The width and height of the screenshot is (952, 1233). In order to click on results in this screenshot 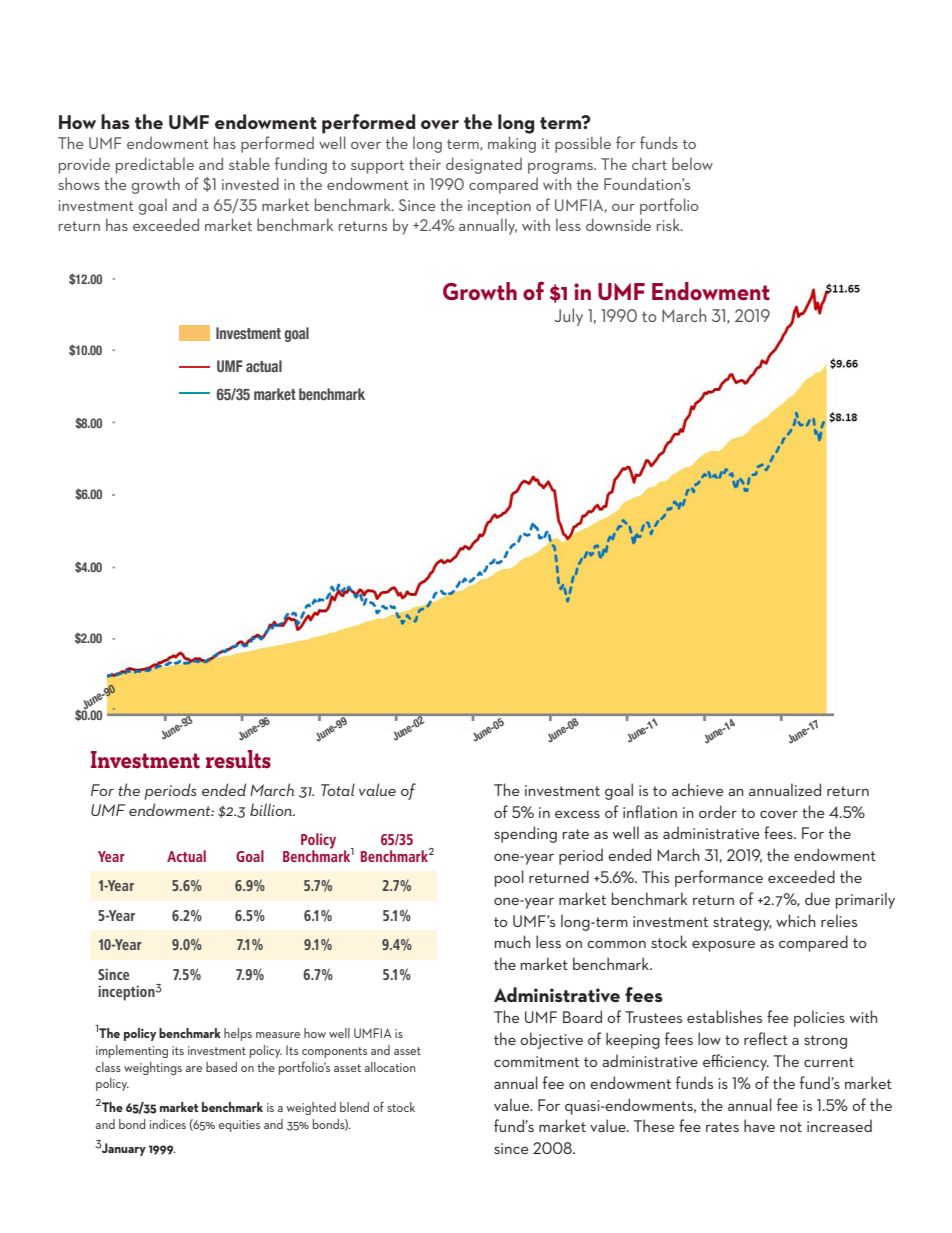, I will do `click(238, 759)`.
